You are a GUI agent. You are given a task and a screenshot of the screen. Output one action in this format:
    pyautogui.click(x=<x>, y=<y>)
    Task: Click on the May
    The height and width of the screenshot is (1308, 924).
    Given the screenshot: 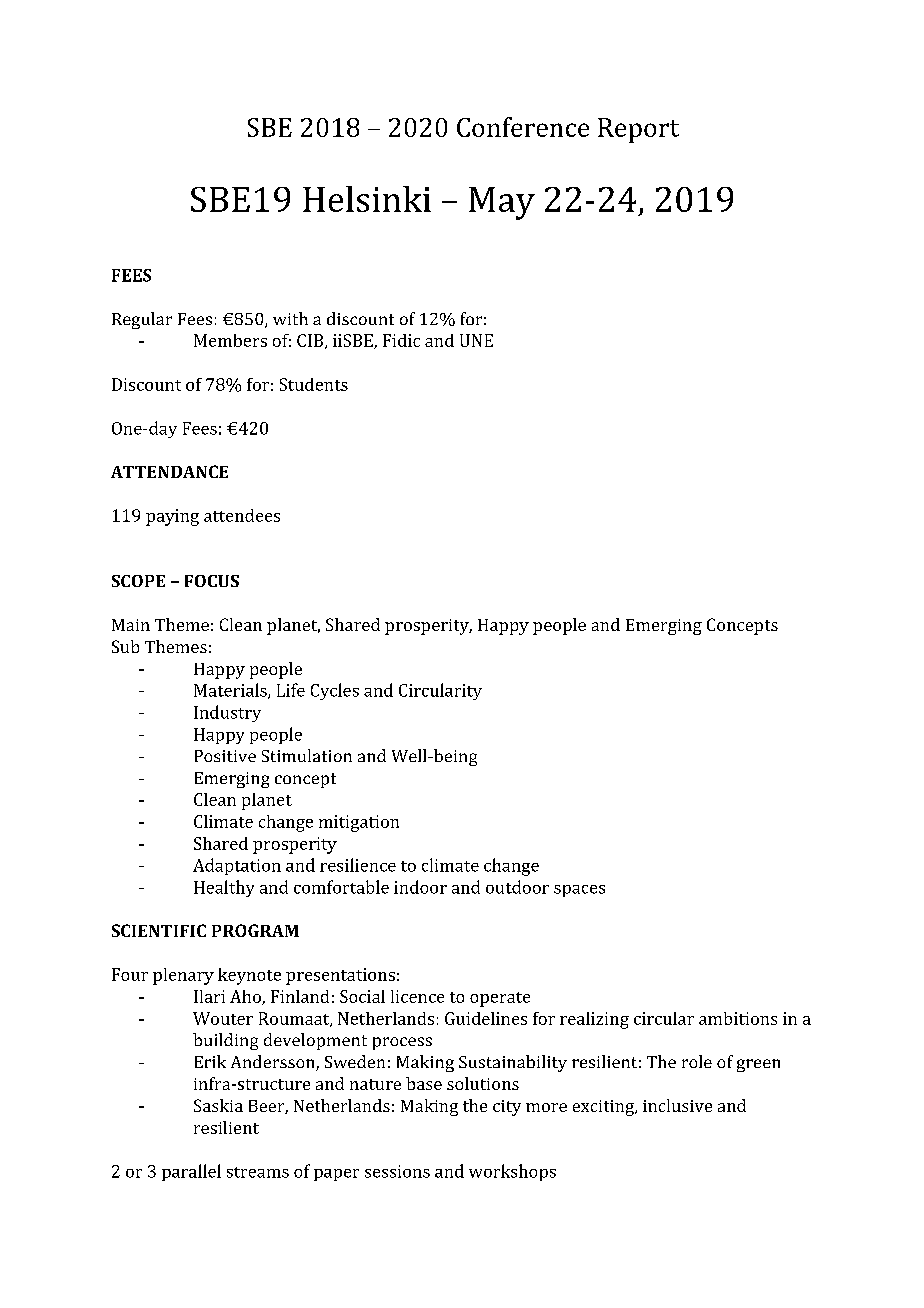 What is the action you would take?
    pyautogui.click(x=502, y=203)
